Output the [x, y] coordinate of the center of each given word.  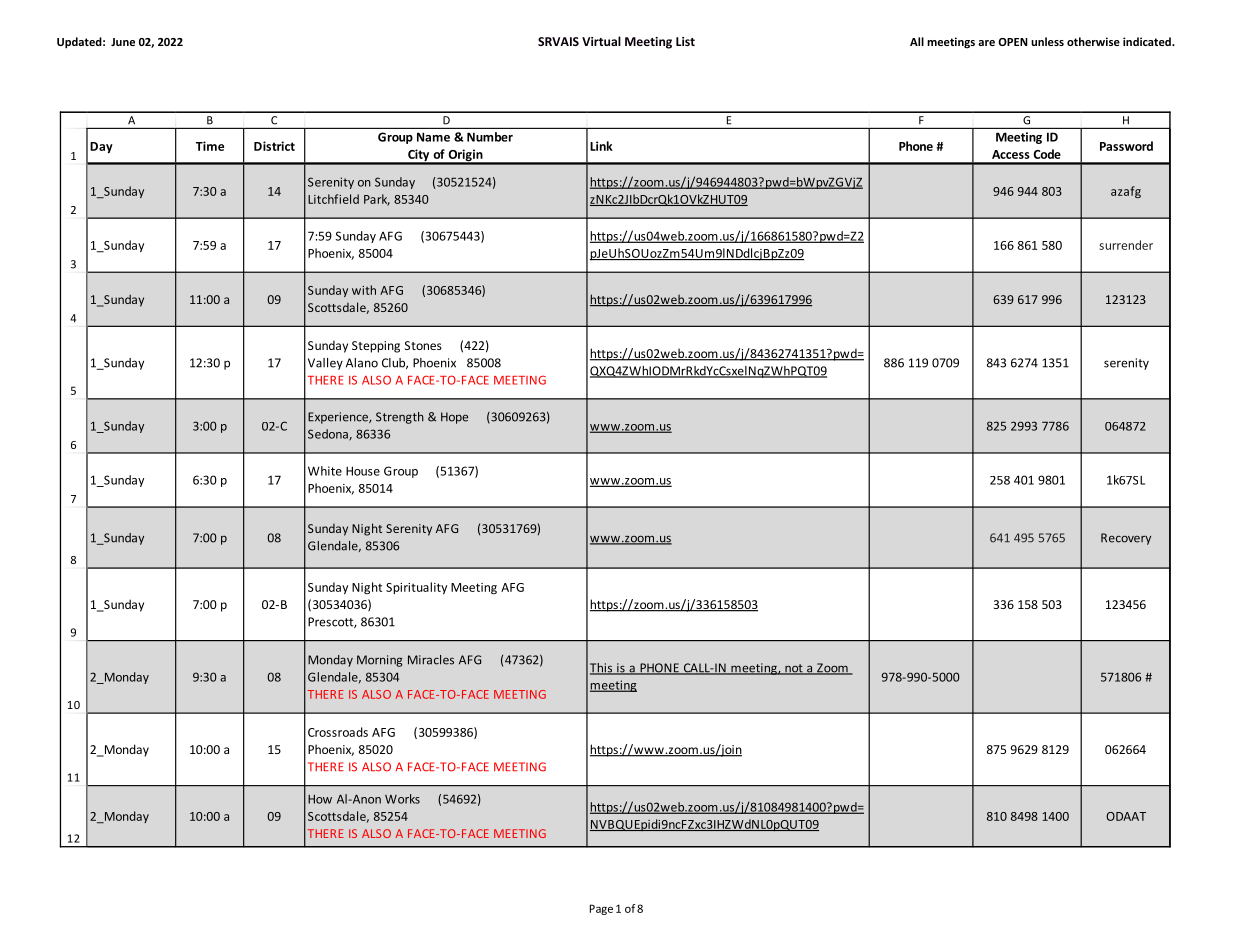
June [123, 42]
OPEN [1013, 42]
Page [601, 909]
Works [402, 799]
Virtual [601, 41]
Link [601, 146]
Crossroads [338, 732]
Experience [339, 418]
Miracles [431, 660]
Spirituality [416, 588]
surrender [1126, 245]
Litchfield [333, 199]
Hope [454, 418]
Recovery [1126, 539]
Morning [380, 661]
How [320, 799]
